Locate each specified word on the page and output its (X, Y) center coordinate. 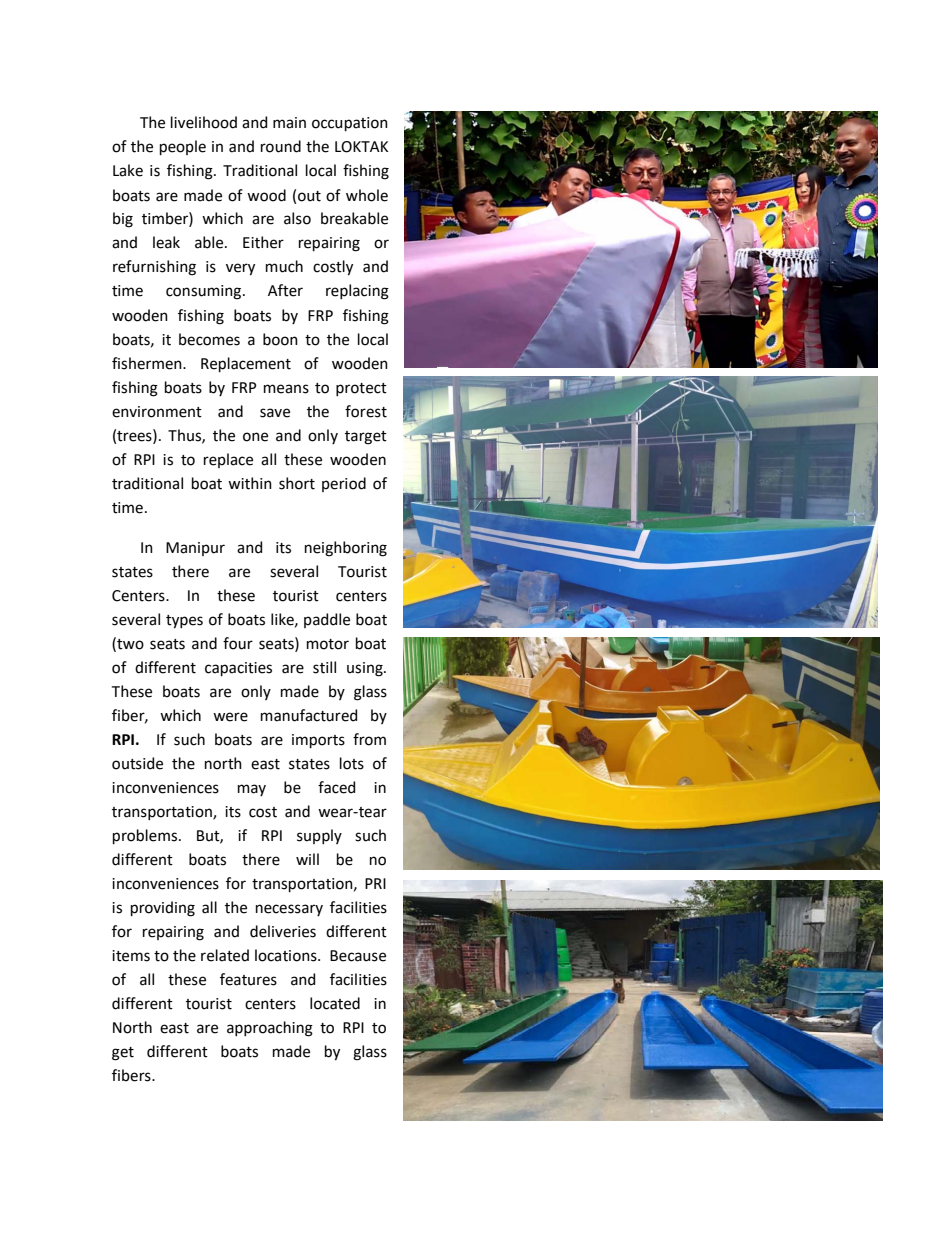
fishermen (148, 363)
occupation (350, 124)
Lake (128, 170)
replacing (357, 292)
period (344, 484)
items (131, 956)
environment (157, 412)
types (184, 622)
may (252, 790)
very (240, 269)
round (281, 146)
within (250, 483)
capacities (238, 669)
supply (319, 836)
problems (146, 836)
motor (328, 644)
